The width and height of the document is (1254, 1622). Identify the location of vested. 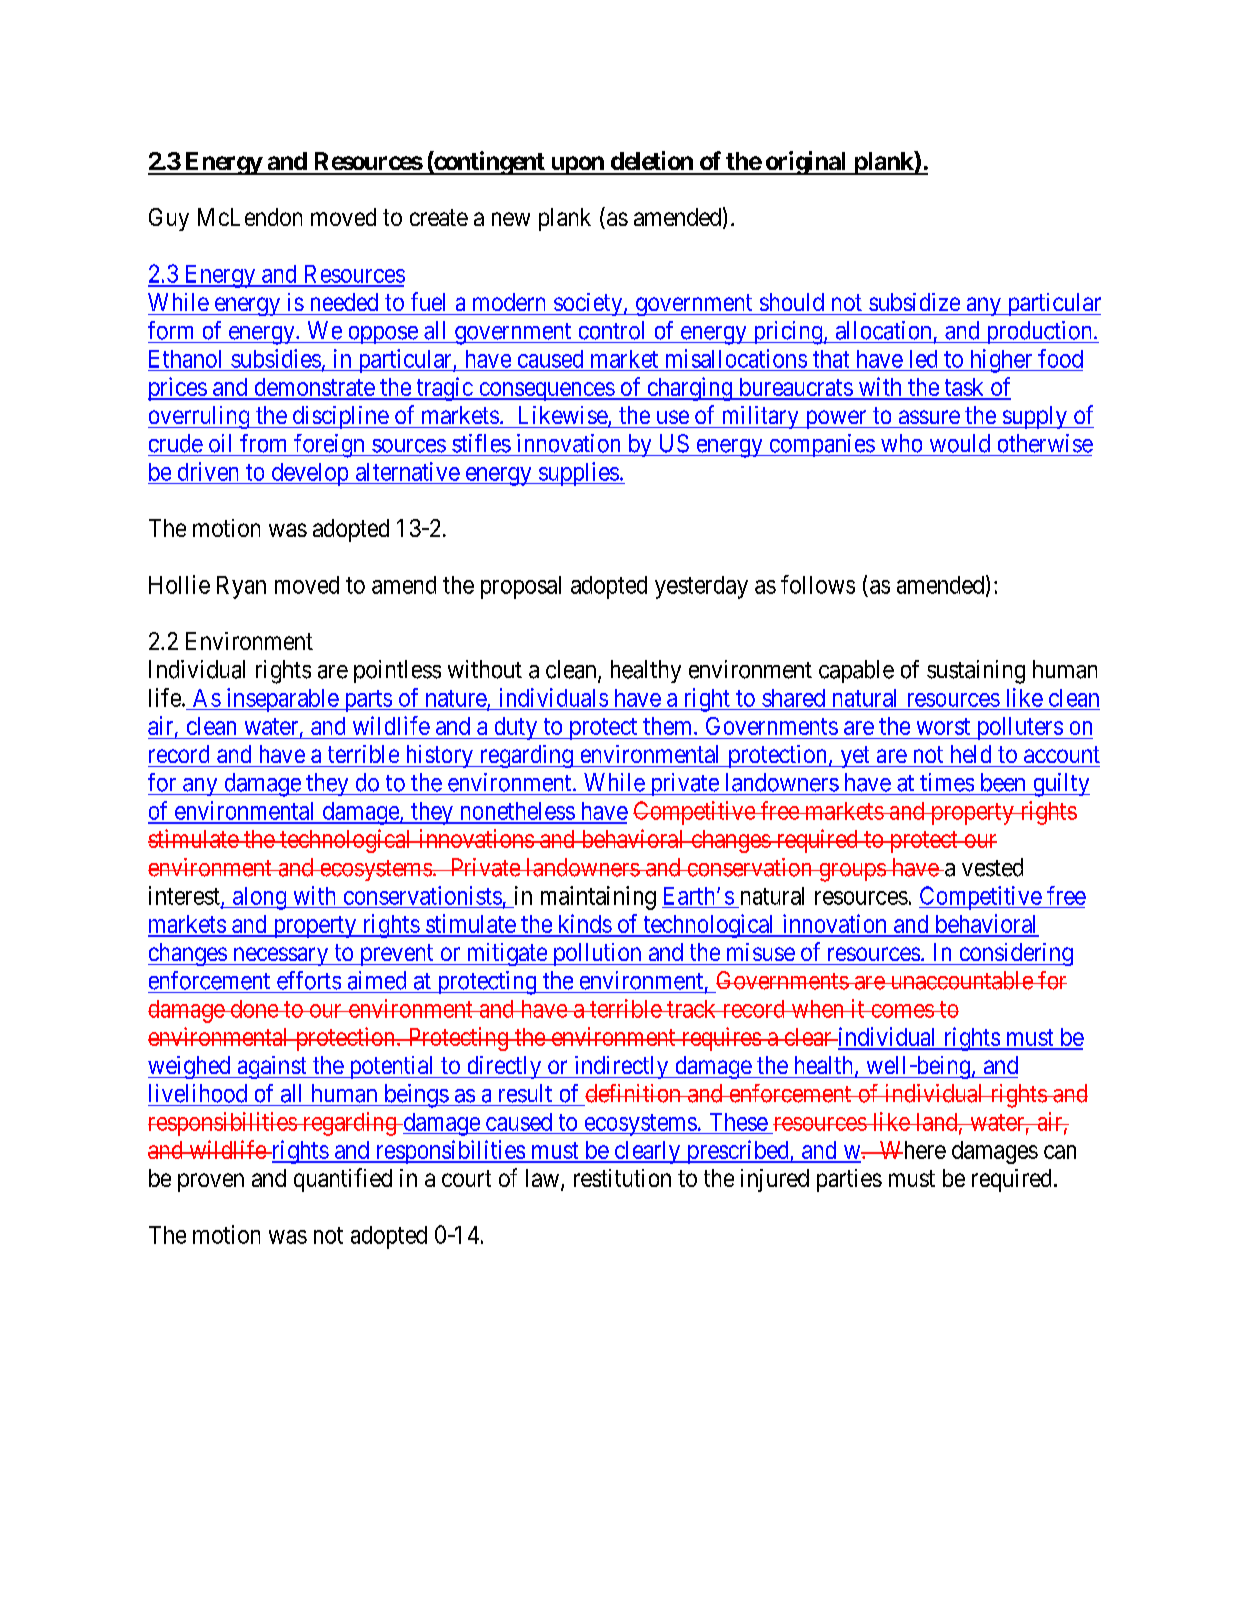
(992, 867).
